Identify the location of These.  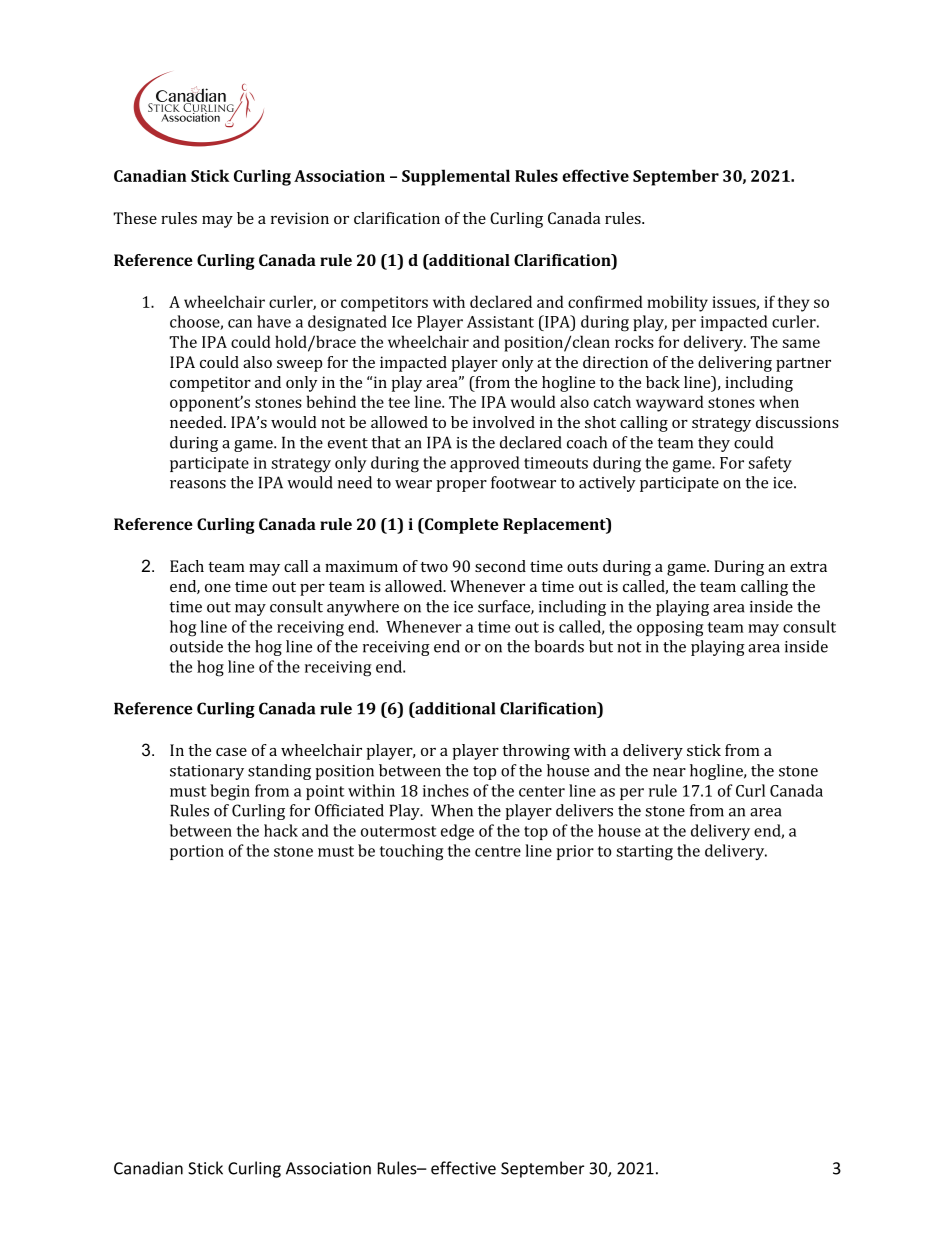
(135, 218).
